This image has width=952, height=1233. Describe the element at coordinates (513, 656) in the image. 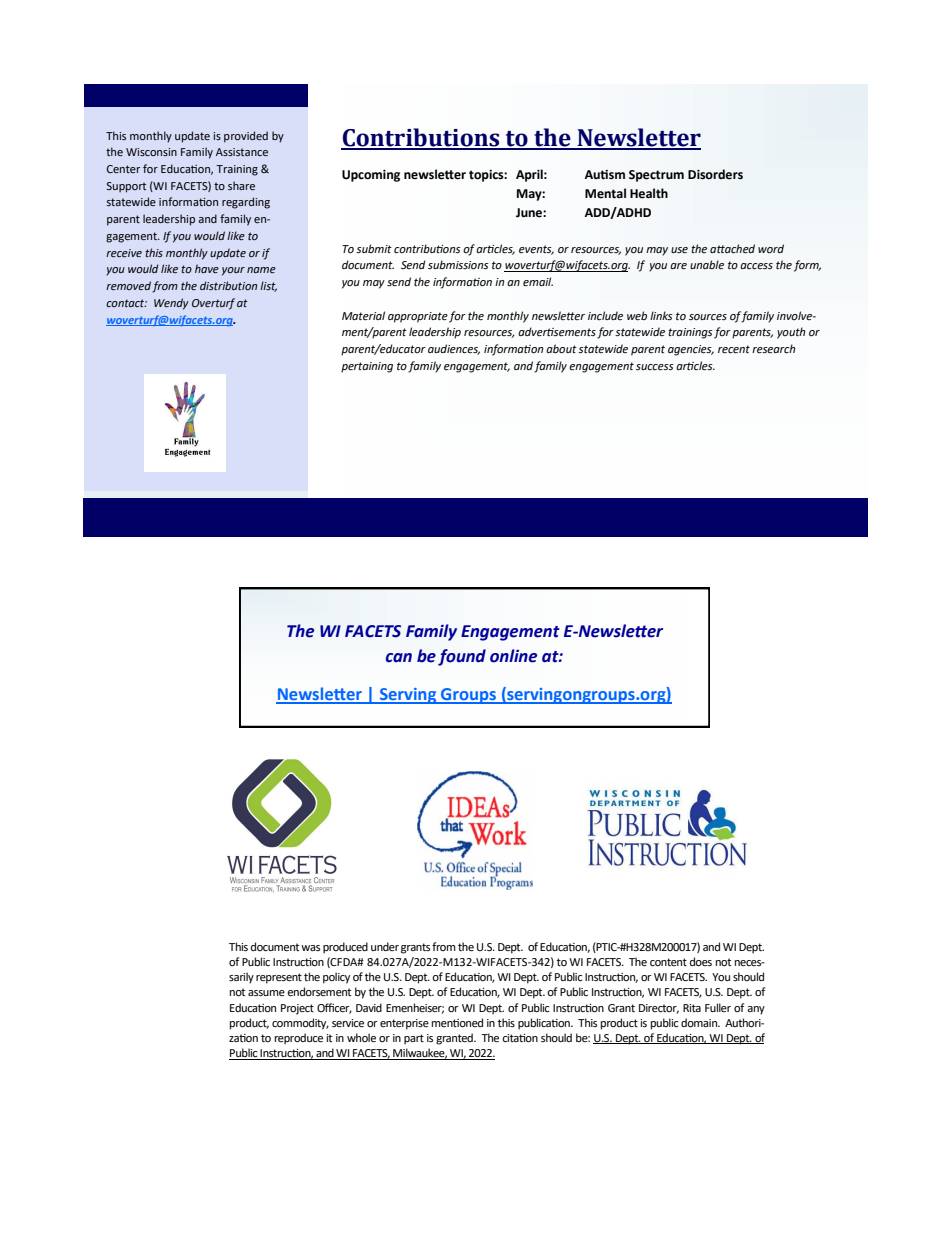

I see `online` at that location.
